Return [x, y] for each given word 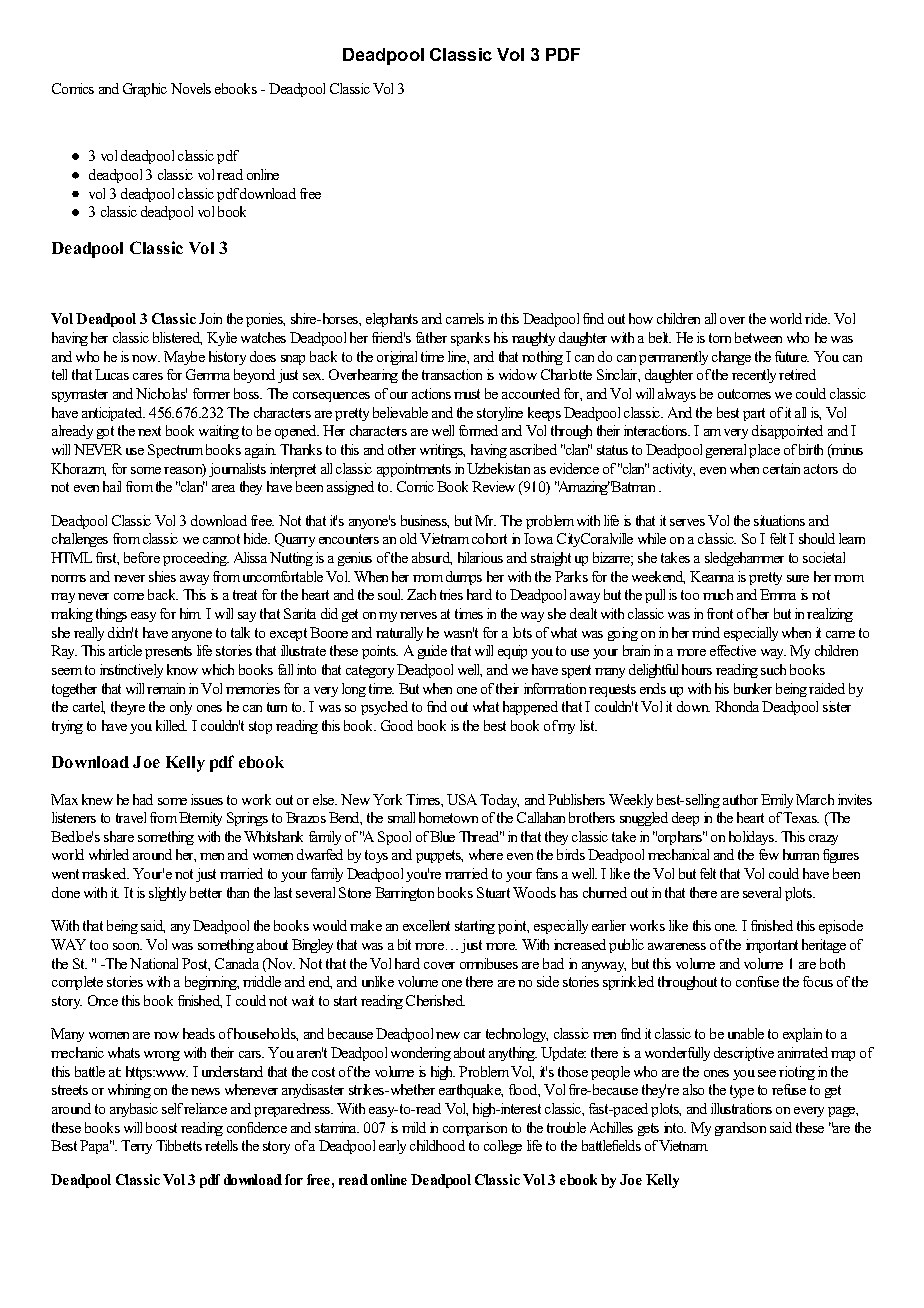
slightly [167, 894]
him [190, 613]
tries [451, 594]
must [467, 394]
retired [797, 374]
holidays [753, 838]
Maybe [184, 358]
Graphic [145, 90]
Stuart [493, 892]
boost [161, 1127]
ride [817, 318]
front [720, 613]
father [431, 337]
